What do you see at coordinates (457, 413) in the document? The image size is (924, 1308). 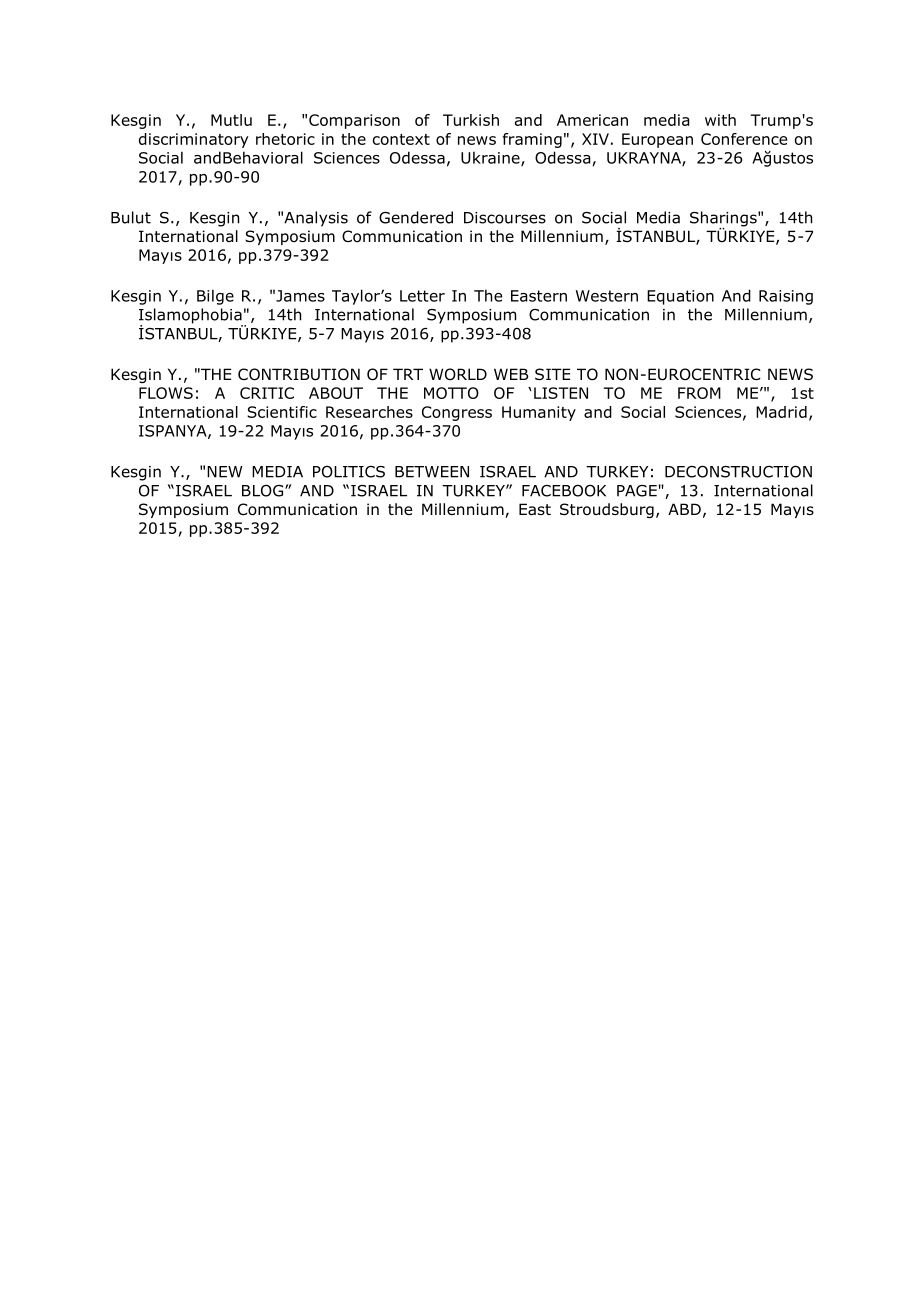 I see `Congress` at bounding box center [457, 413].
